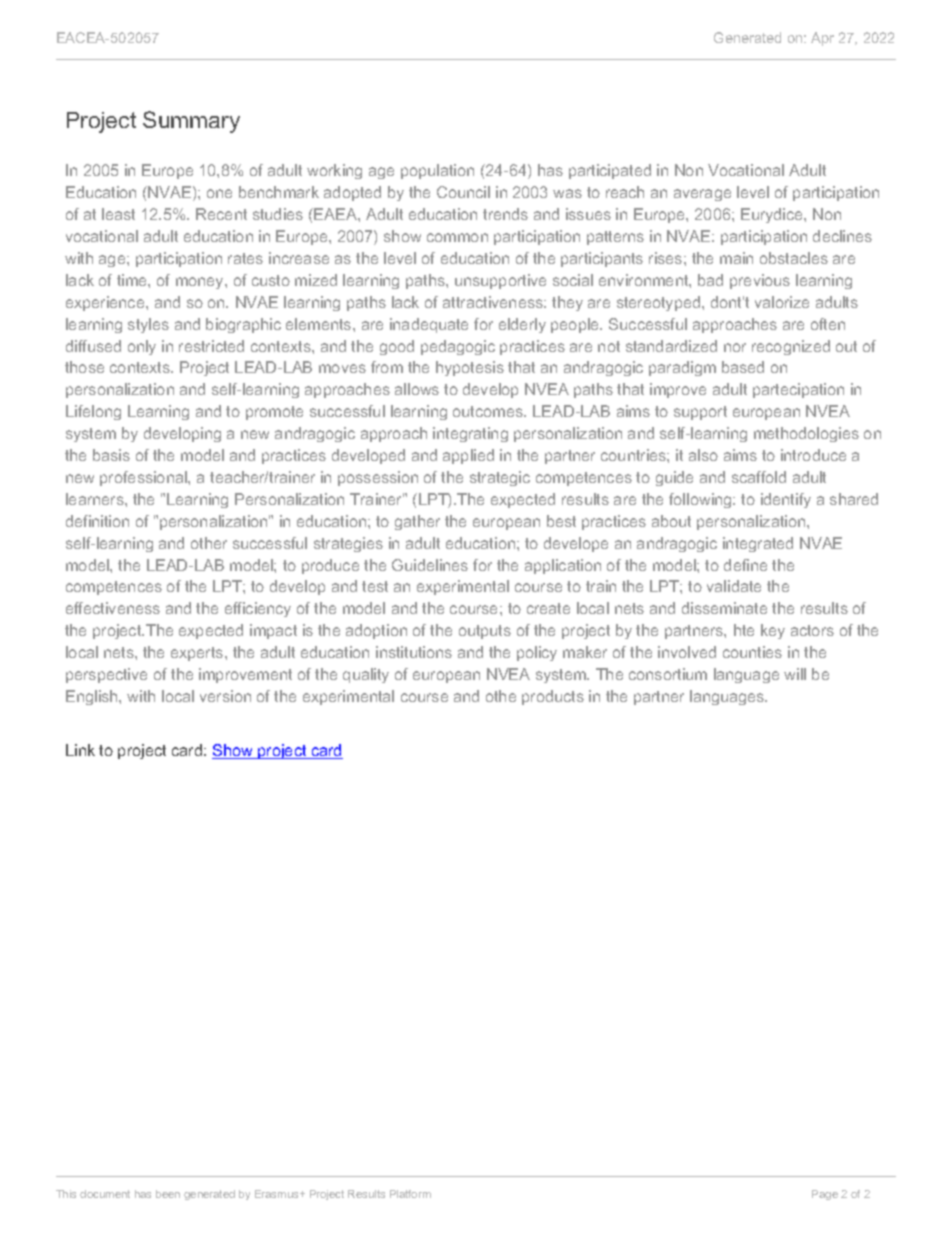  I want to click on integrating, so click(470, 434).
